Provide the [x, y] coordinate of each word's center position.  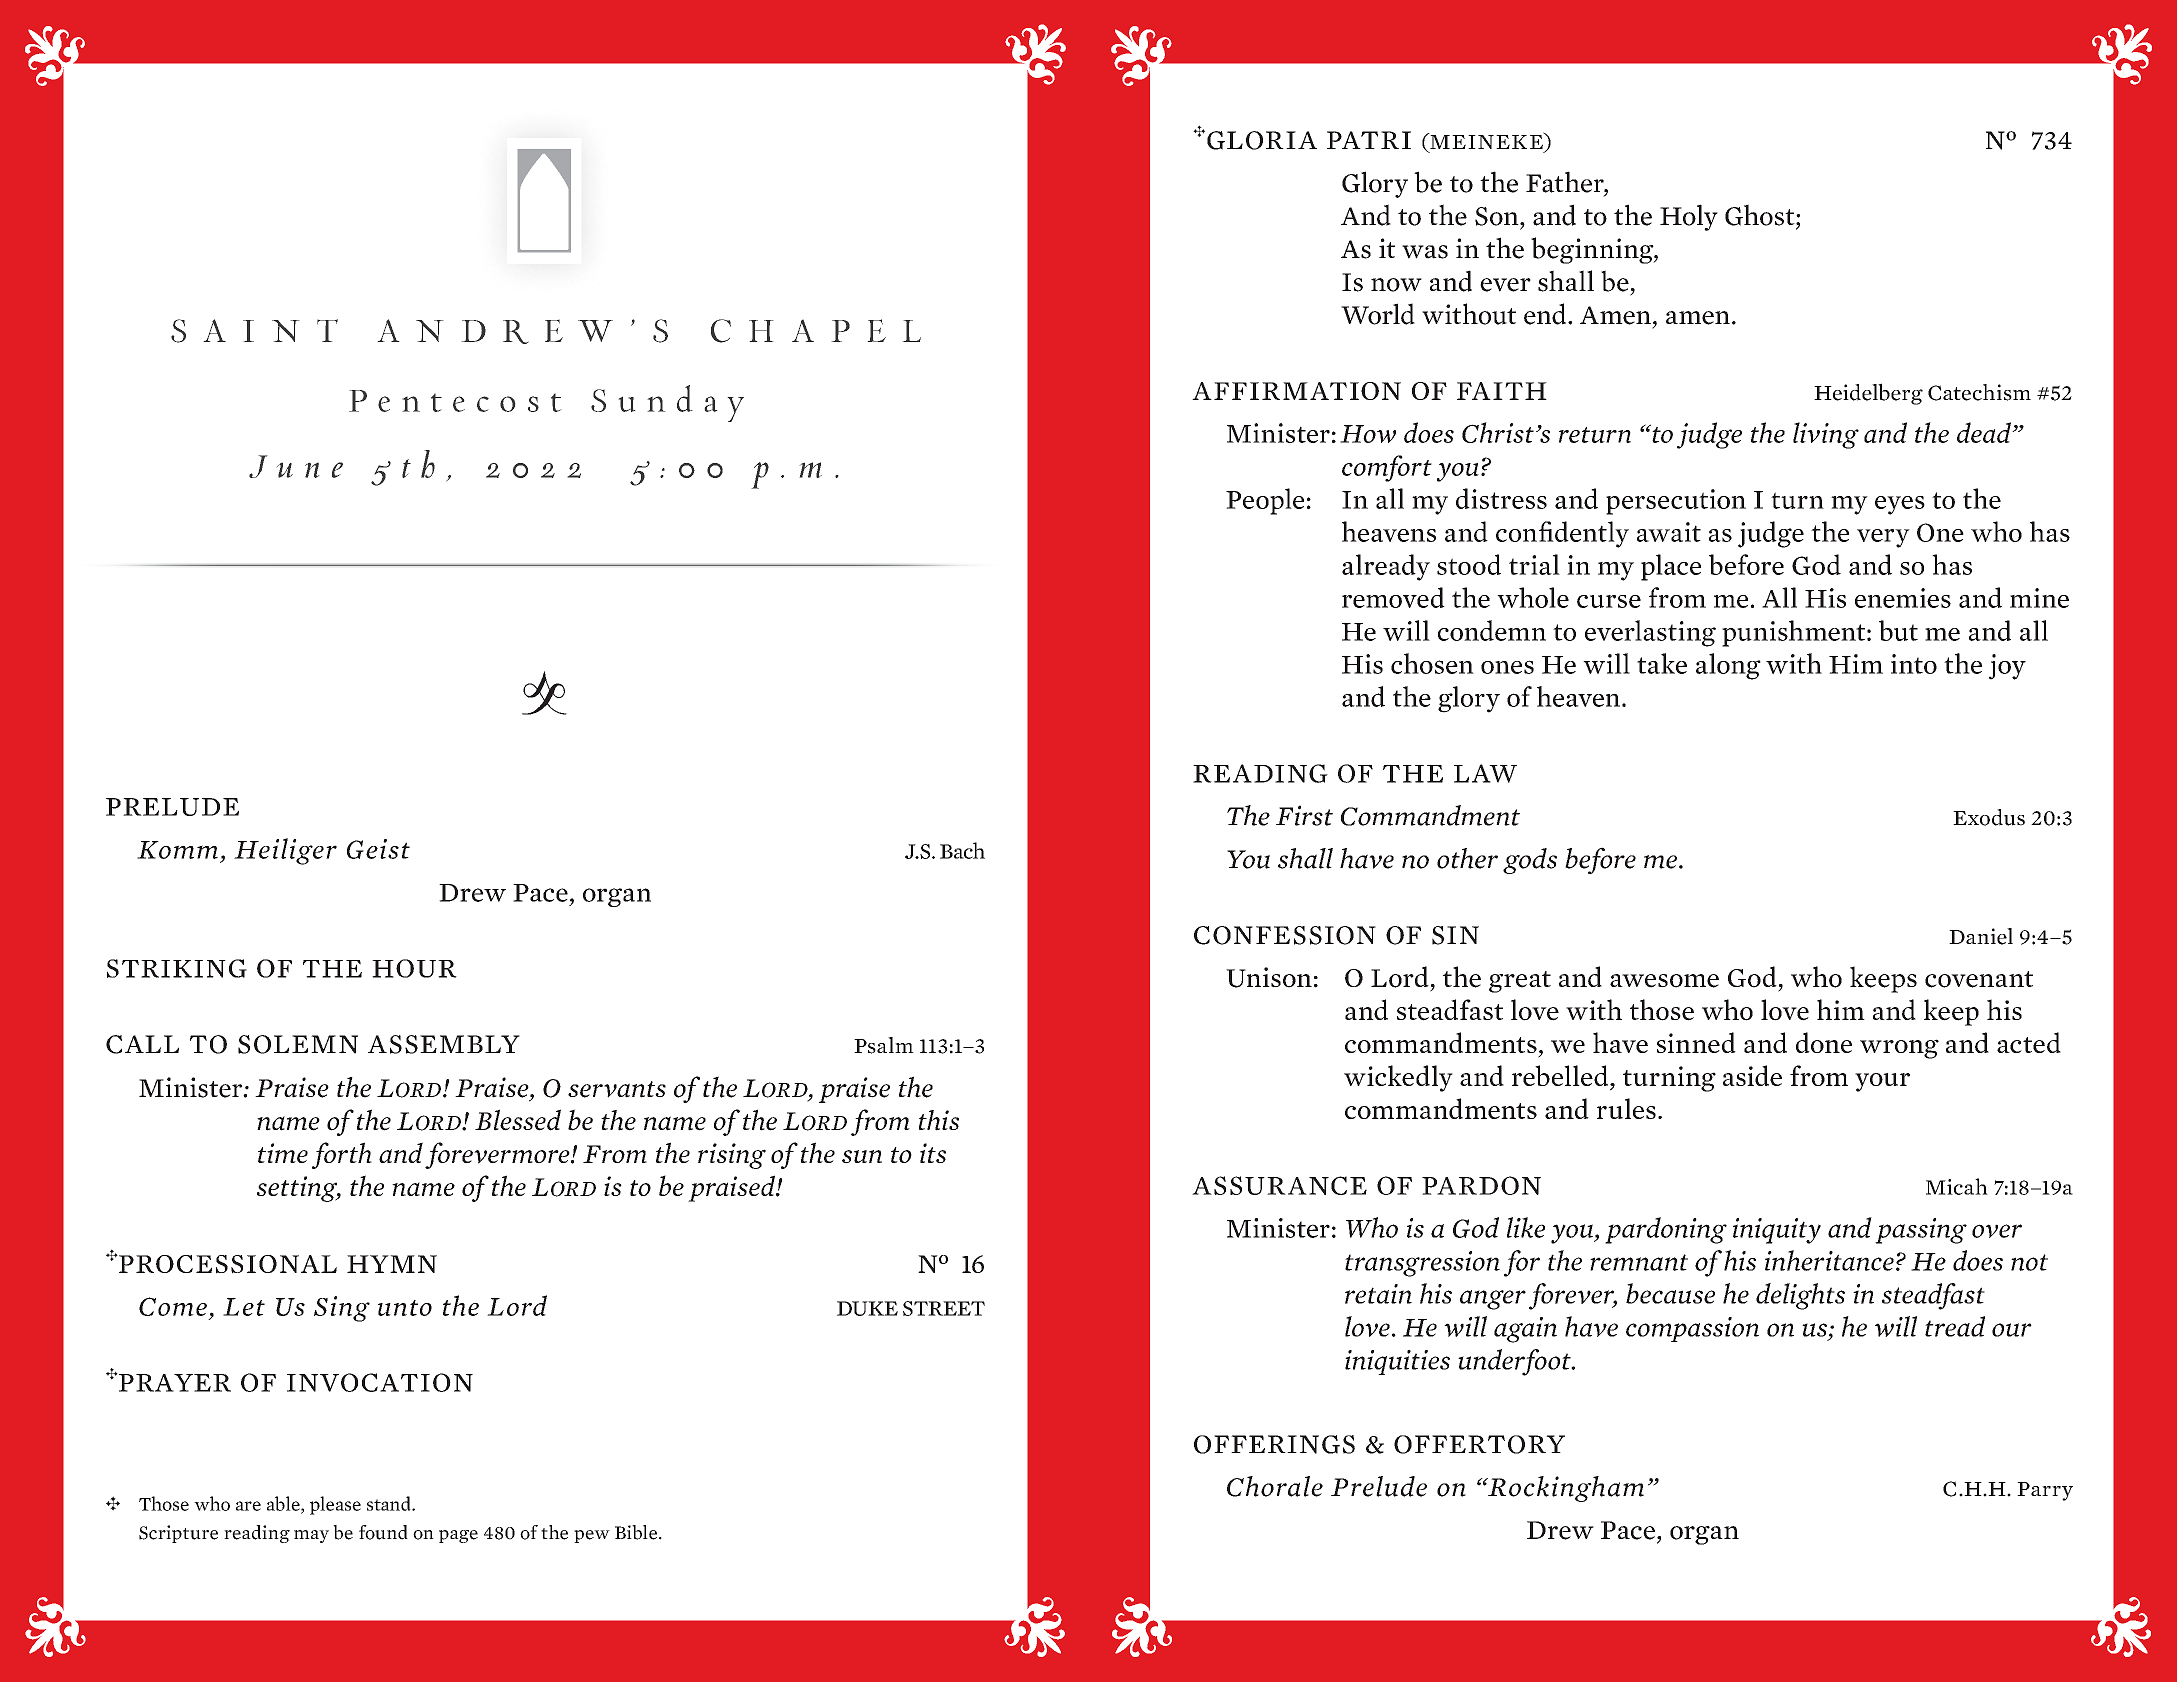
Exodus [1989, 817]
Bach [962, 850]
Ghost [1761, 215]
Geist [378, 849]
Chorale [1275, 1486]
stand [390, 1503]
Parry [2045, 1491]
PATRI [1369, 140]
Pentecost [455, 401]
